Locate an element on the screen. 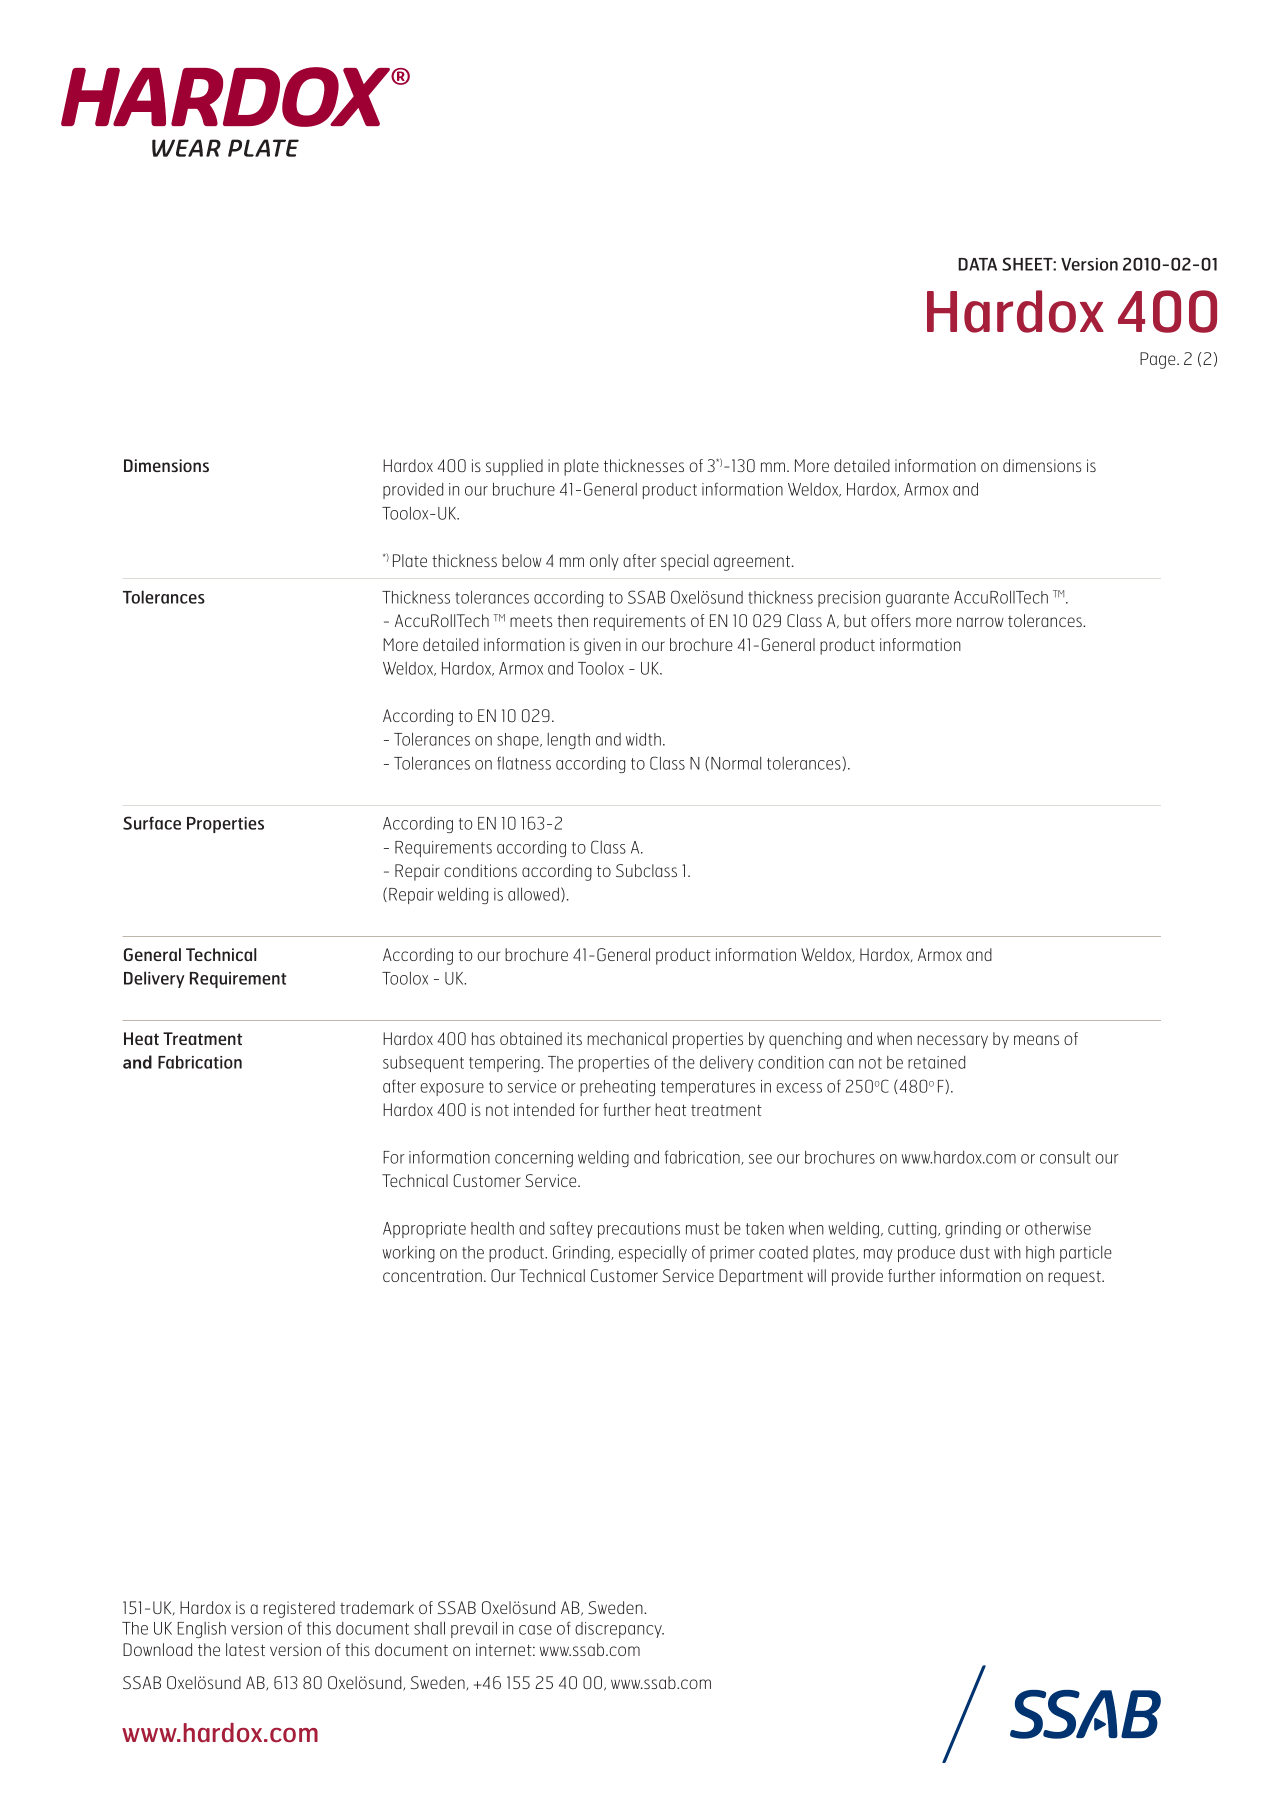  Surface is located at coordinates (152, 823).
